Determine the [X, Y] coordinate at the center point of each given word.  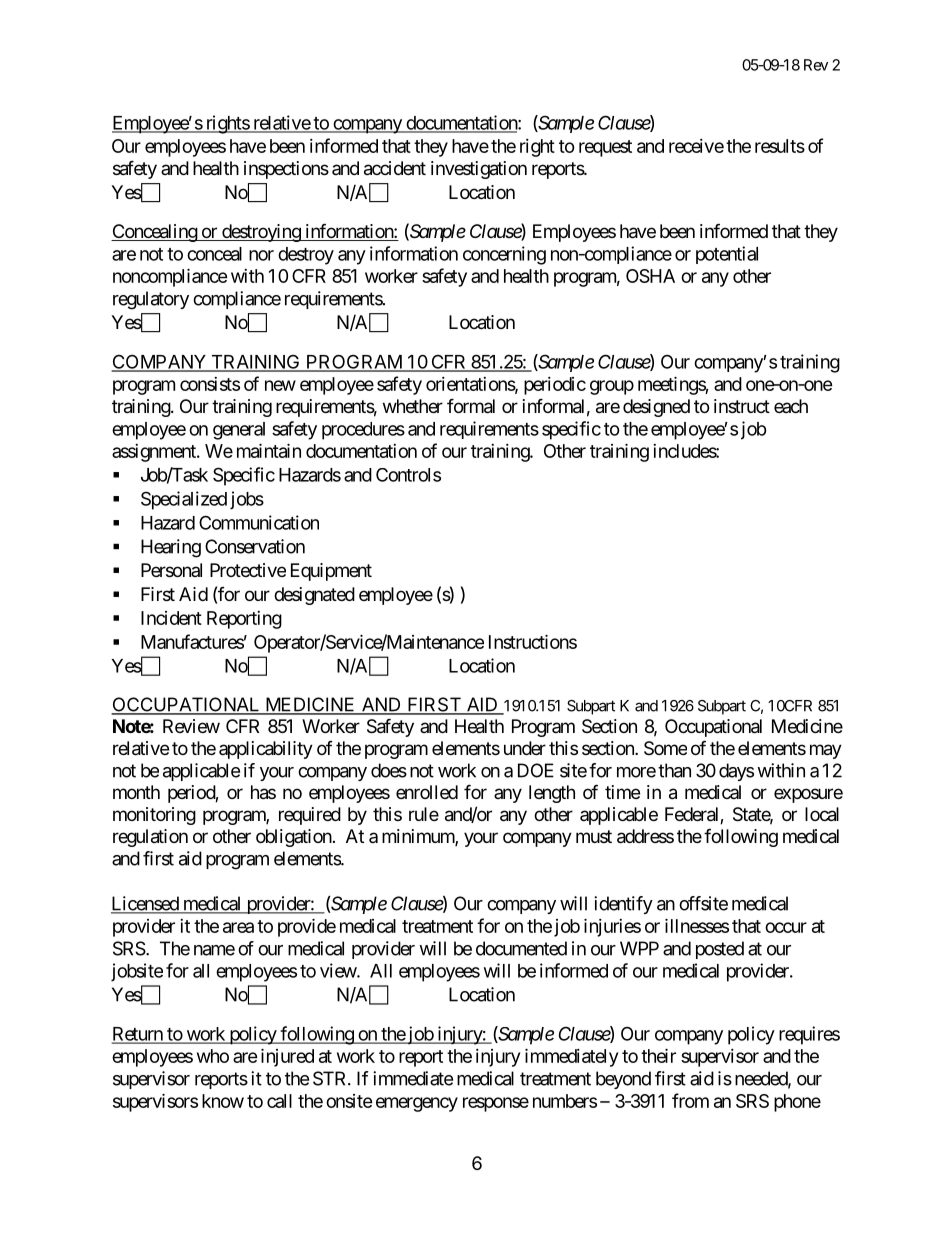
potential [727, 255]
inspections [286, 170]
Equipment [331, 572]
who [213, 1056]
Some [665, 748]
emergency [417, 1104]
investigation [479, 170]
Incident [171, 618]
